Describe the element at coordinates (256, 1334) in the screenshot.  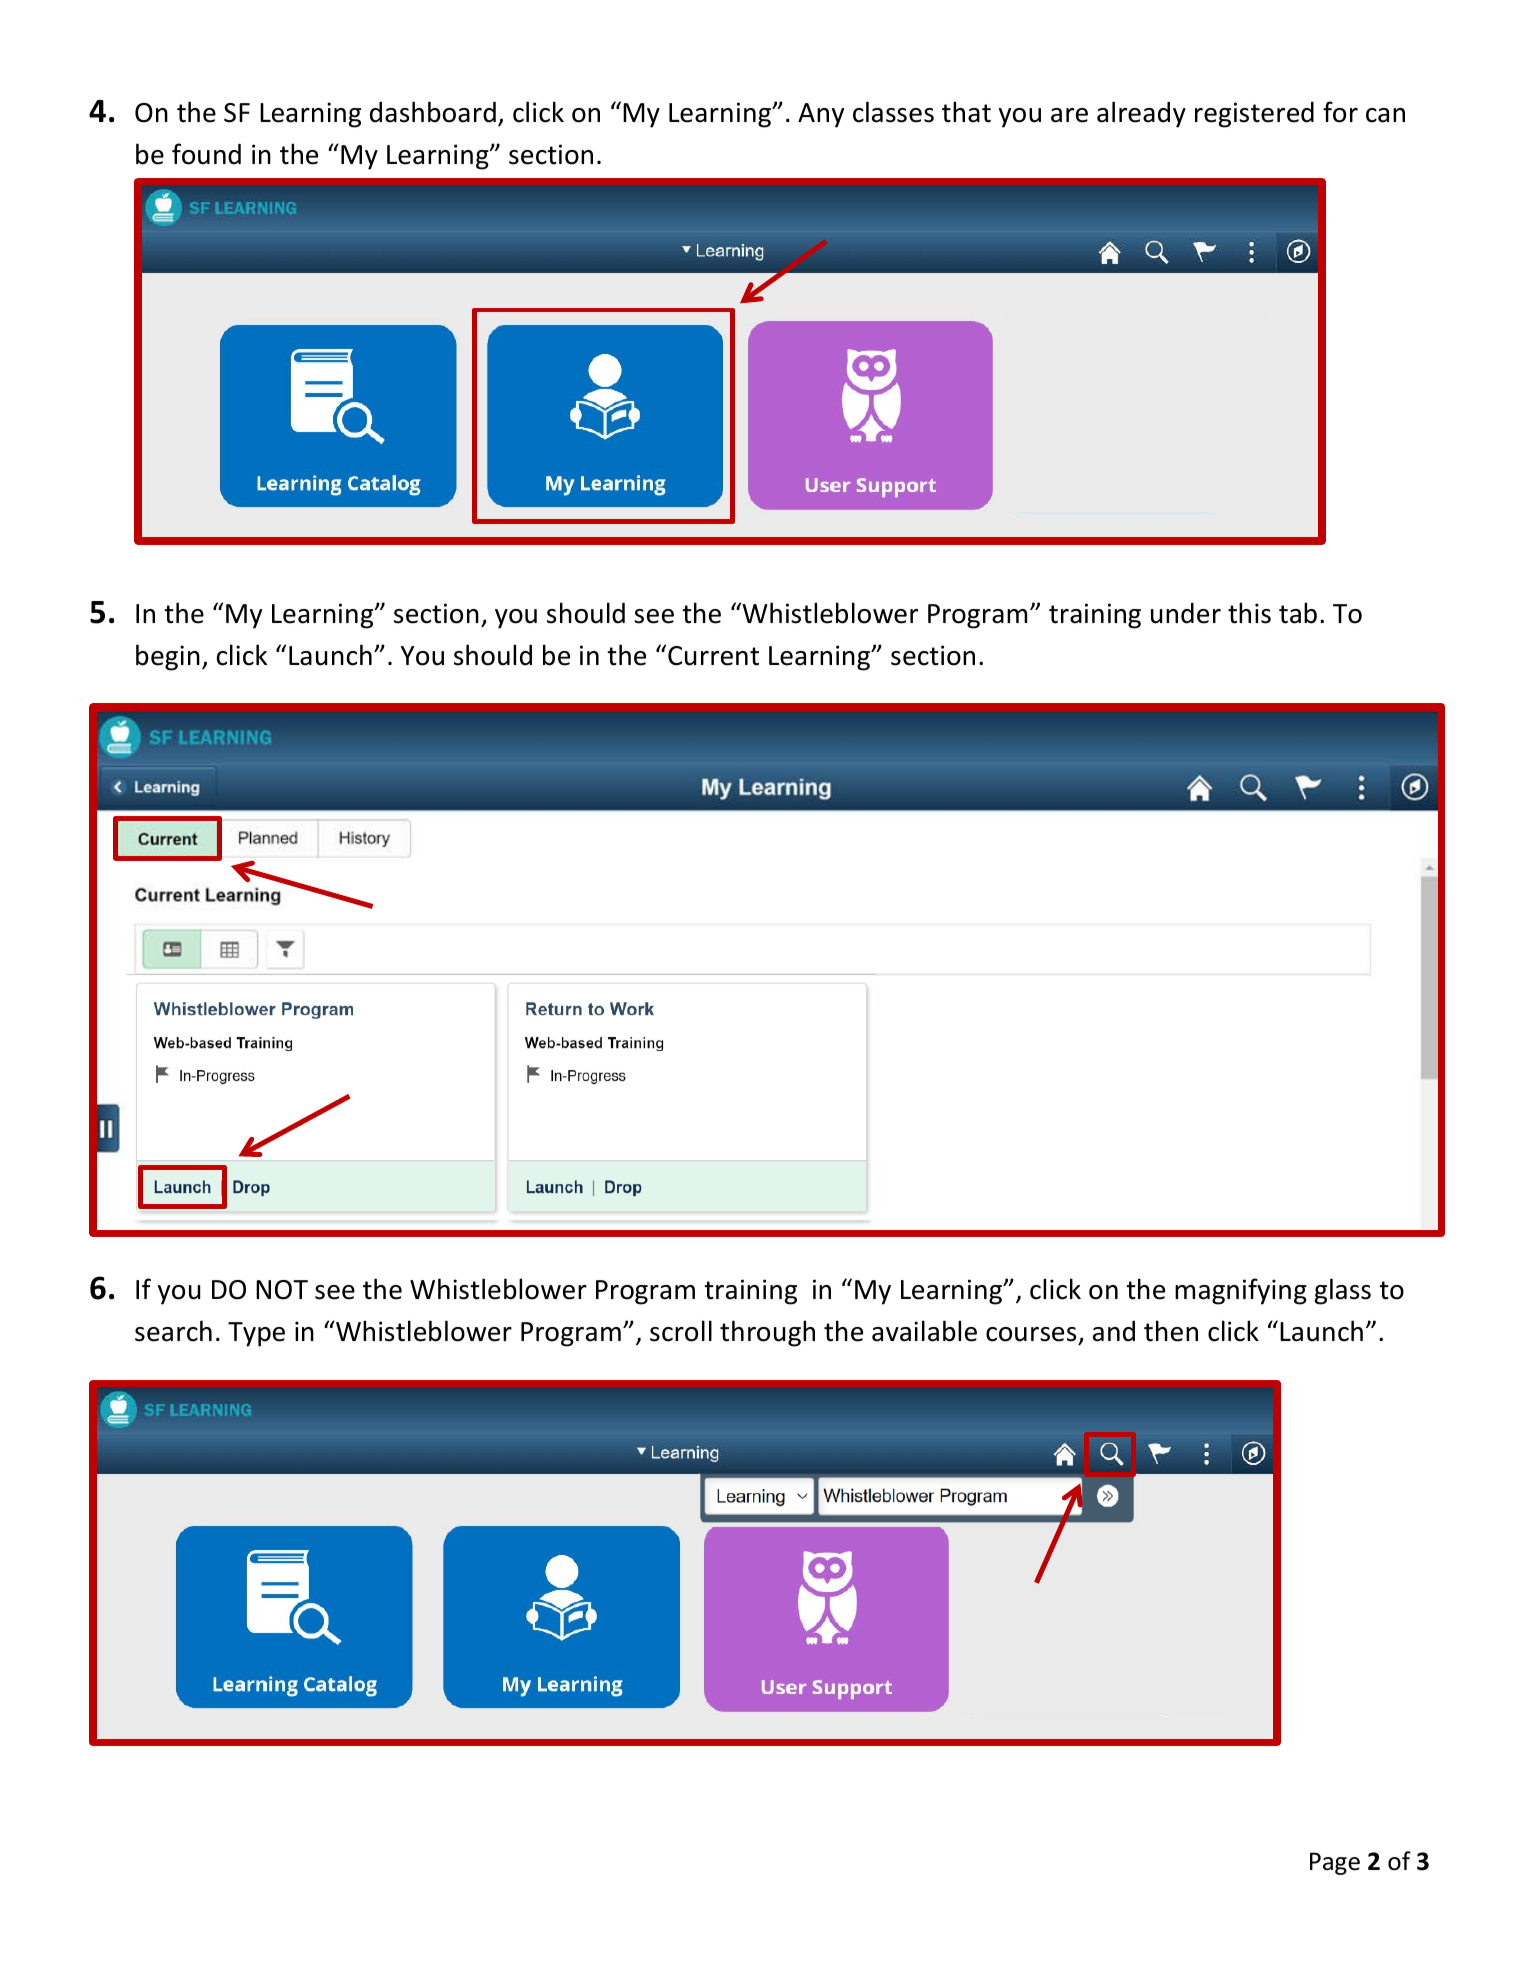
I see `Type` at that location.
